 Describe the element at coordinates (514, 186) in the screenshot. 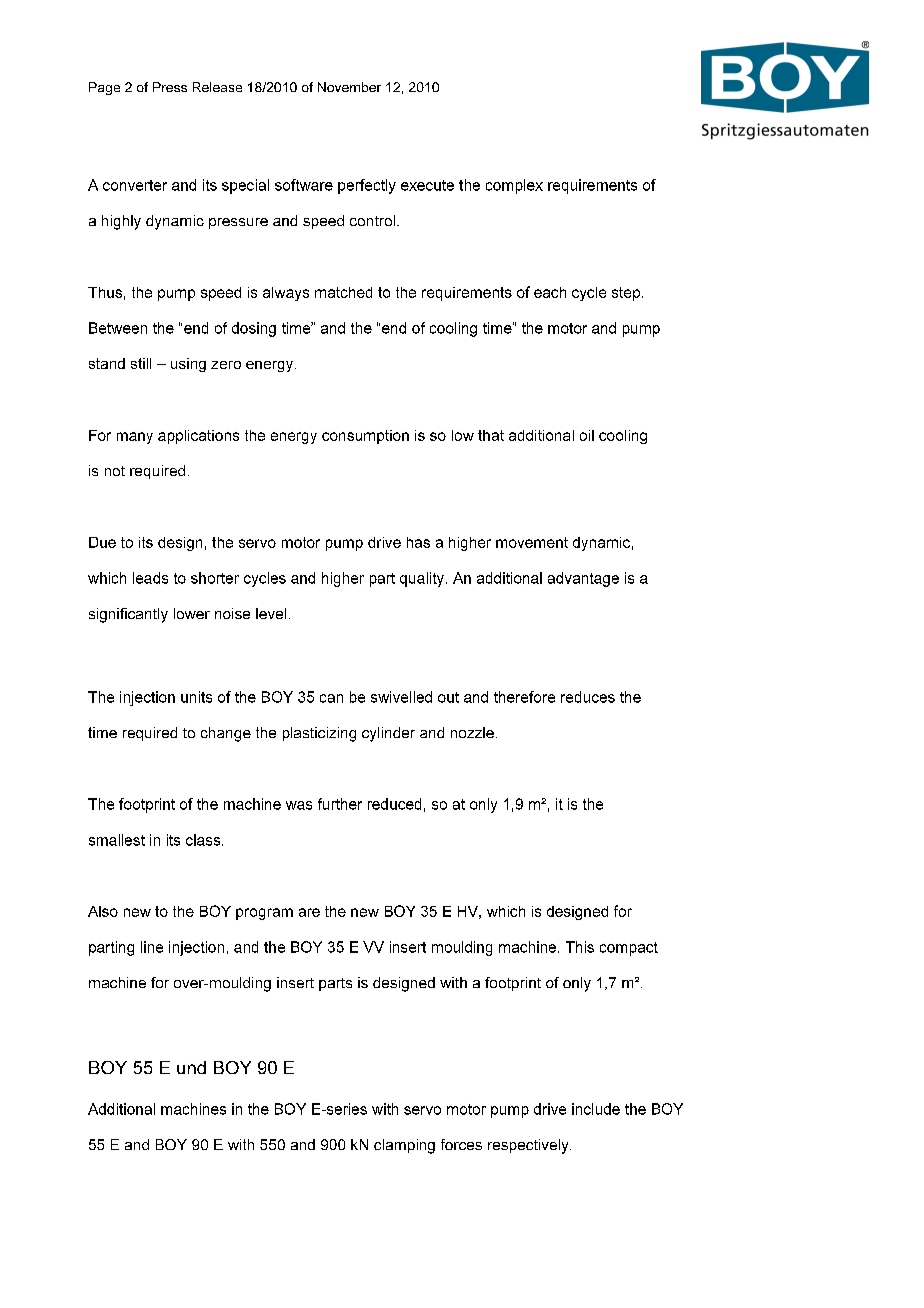

I see `complex` at that location.
